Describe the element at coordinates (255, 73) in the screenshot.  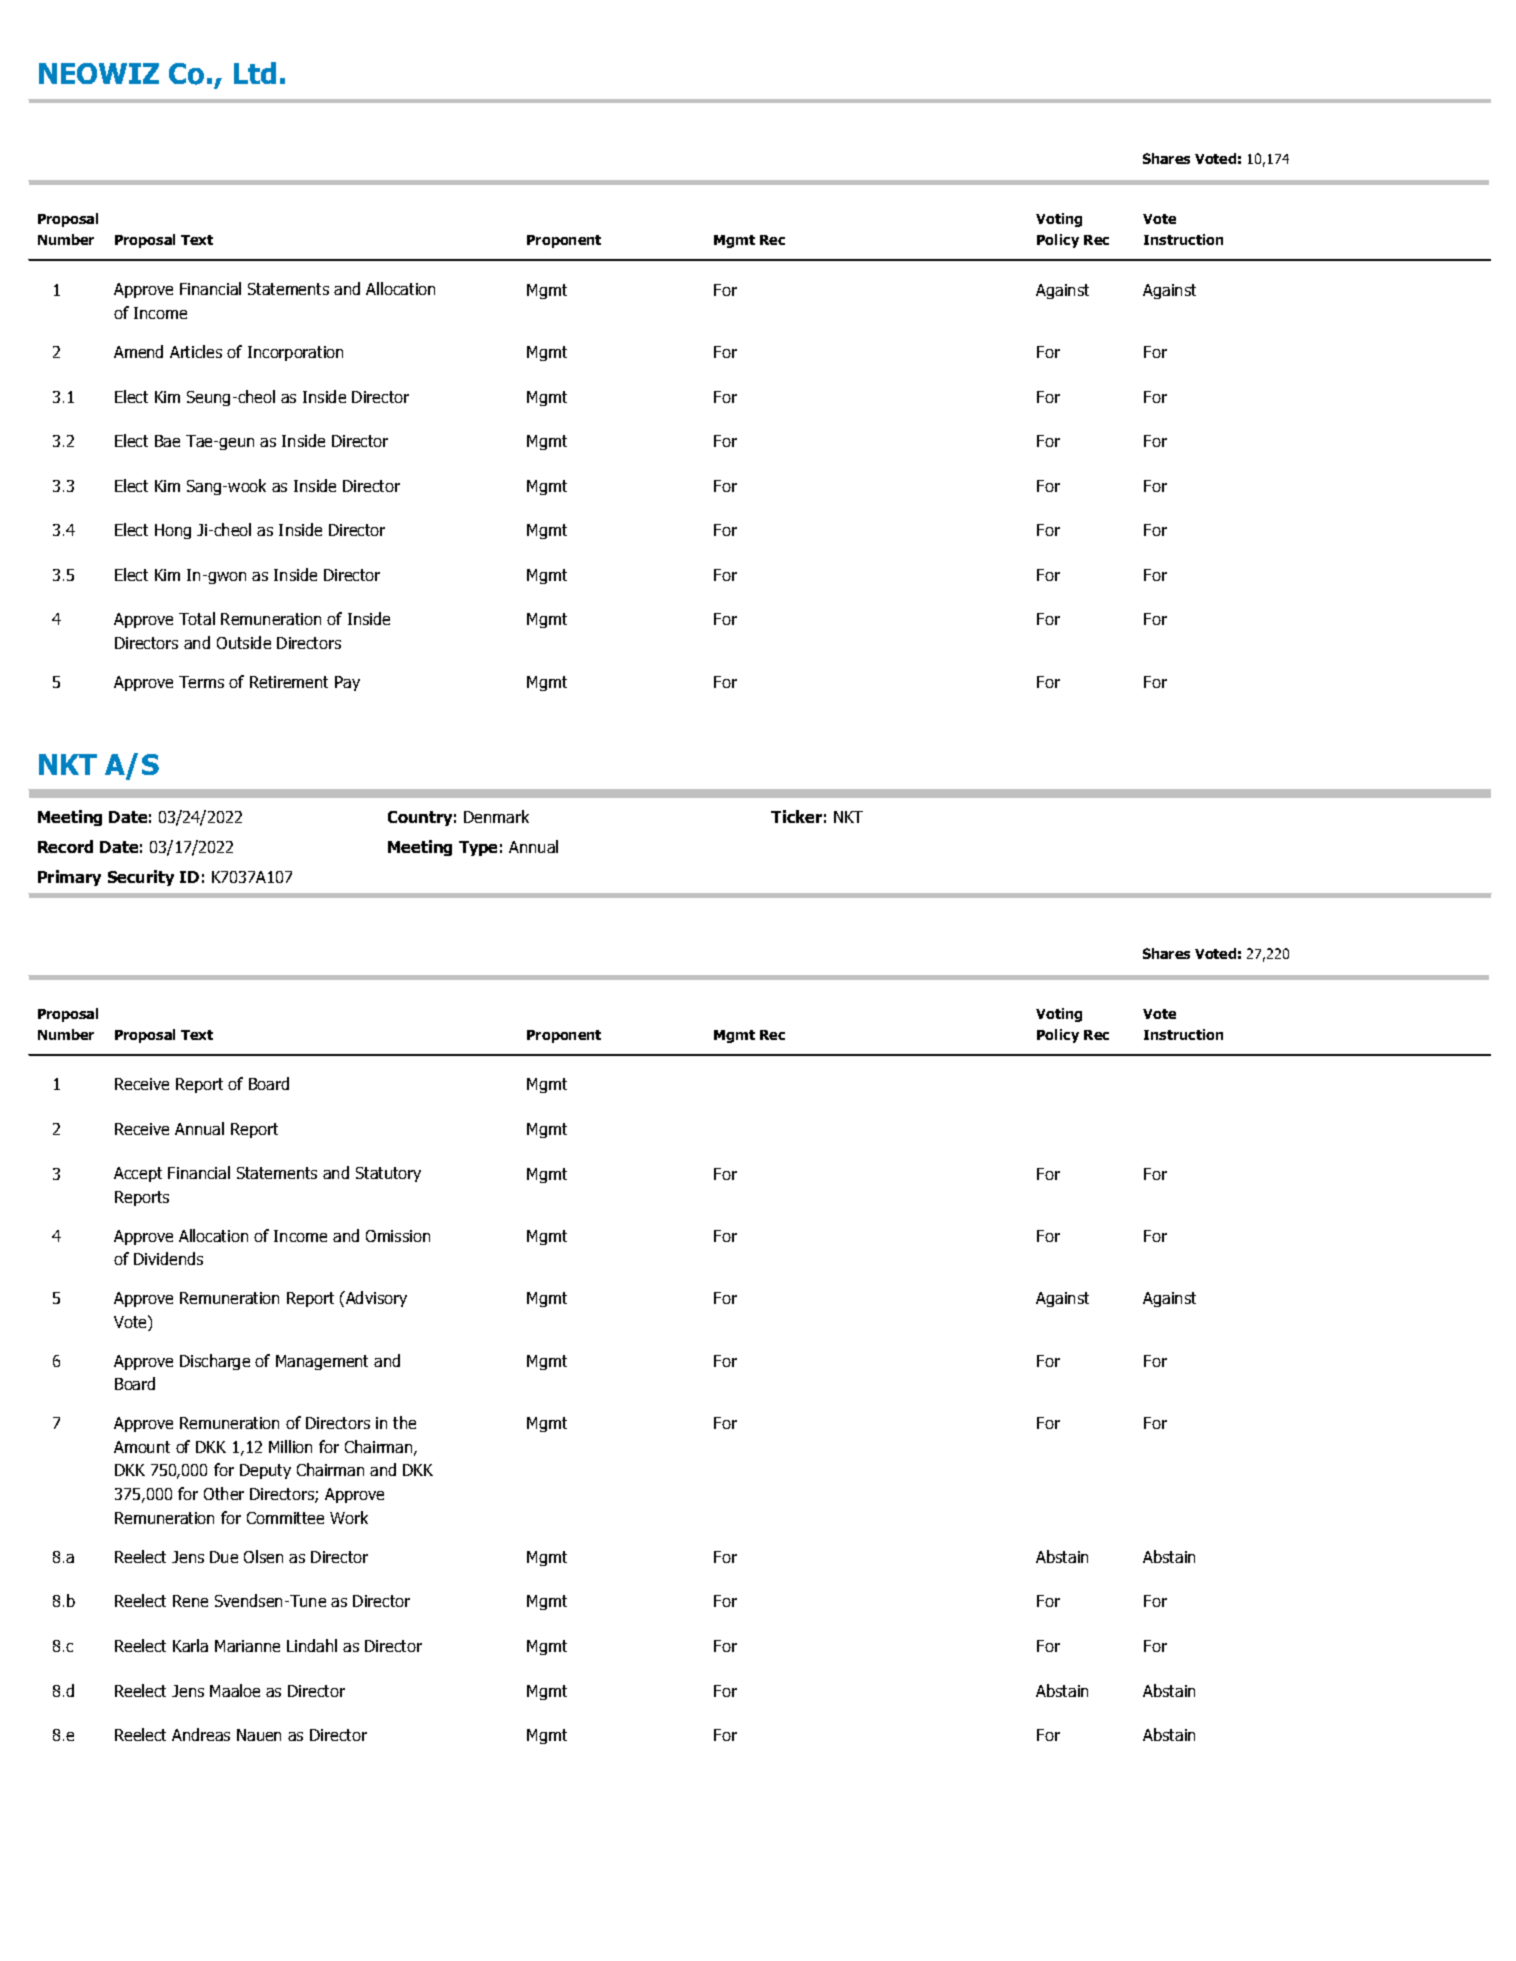
I see `Ltd` at that location.
